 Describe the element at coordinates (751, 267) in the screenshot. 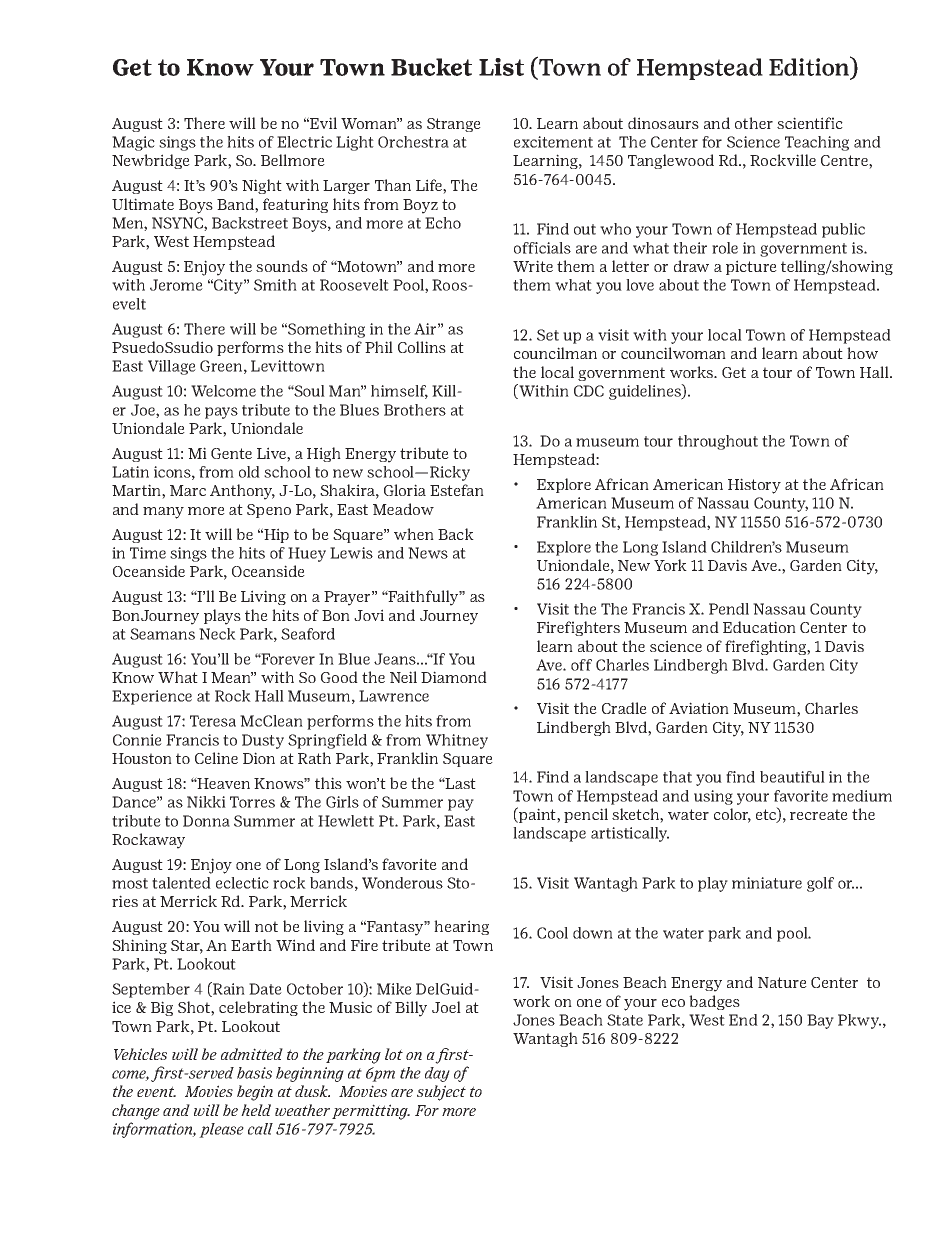

I see `picture` at that location.
